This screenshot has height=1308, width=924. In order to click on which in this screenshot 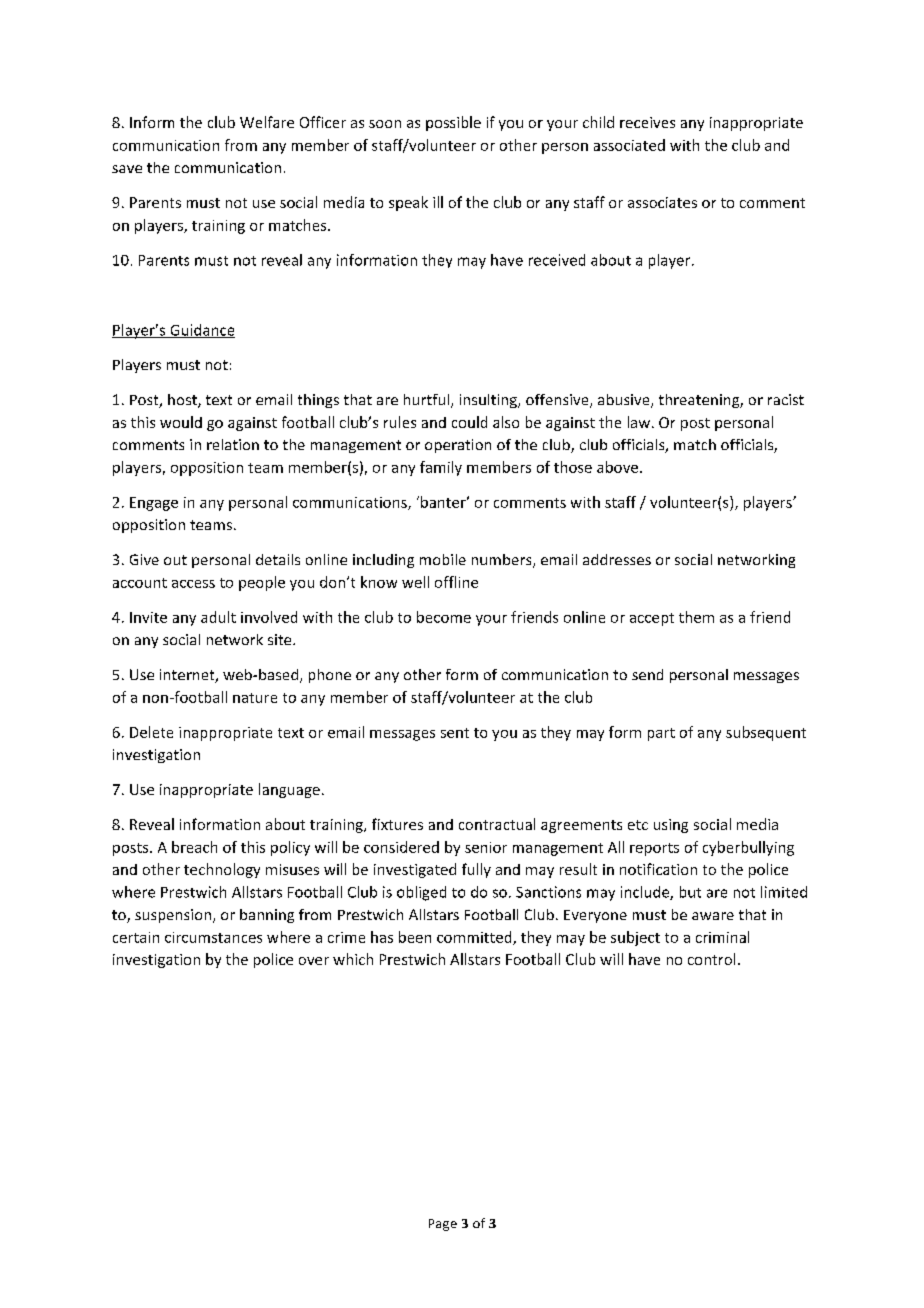, I will do `click(353, 959)`.
